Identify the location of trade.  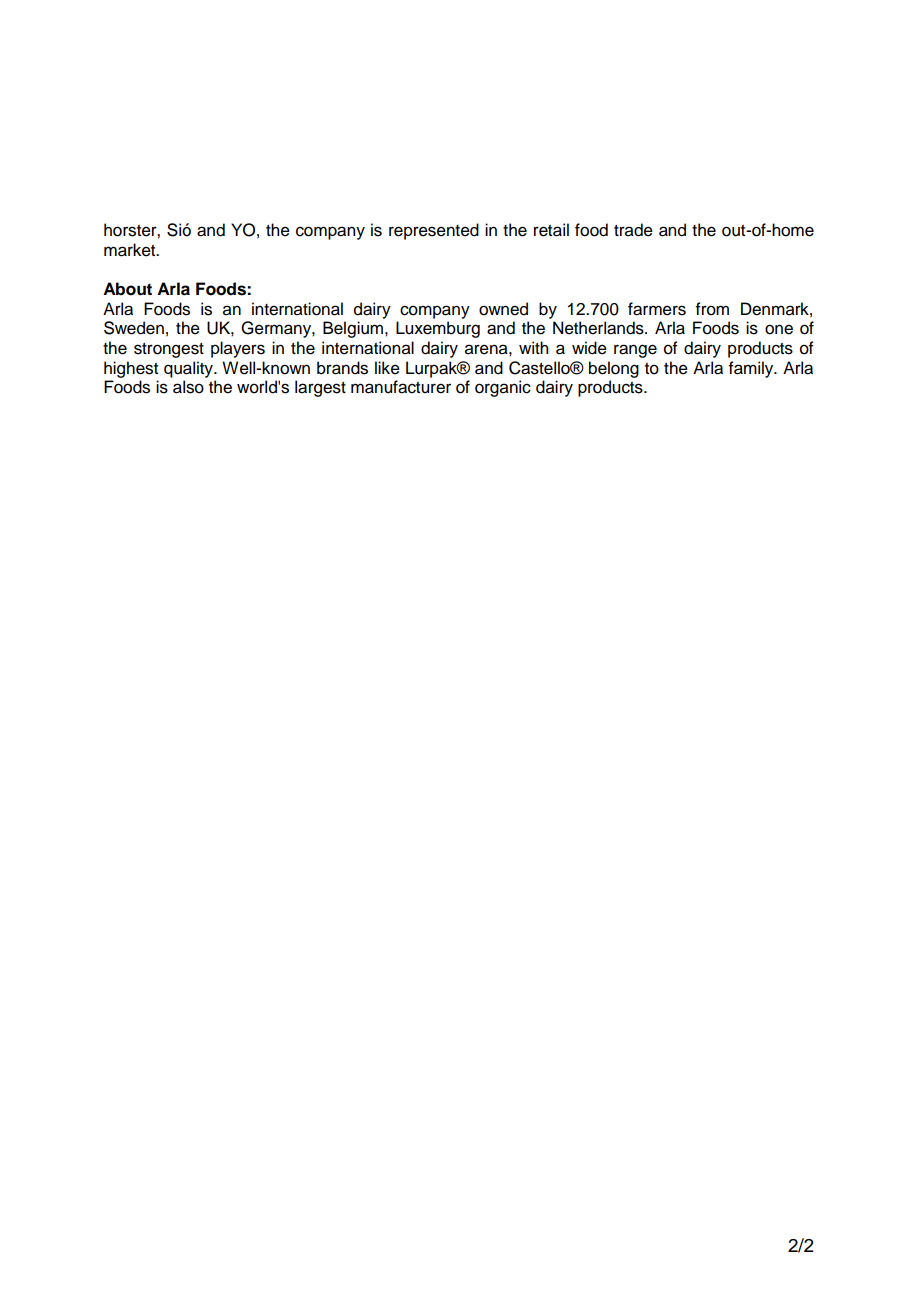
(633, 230).
